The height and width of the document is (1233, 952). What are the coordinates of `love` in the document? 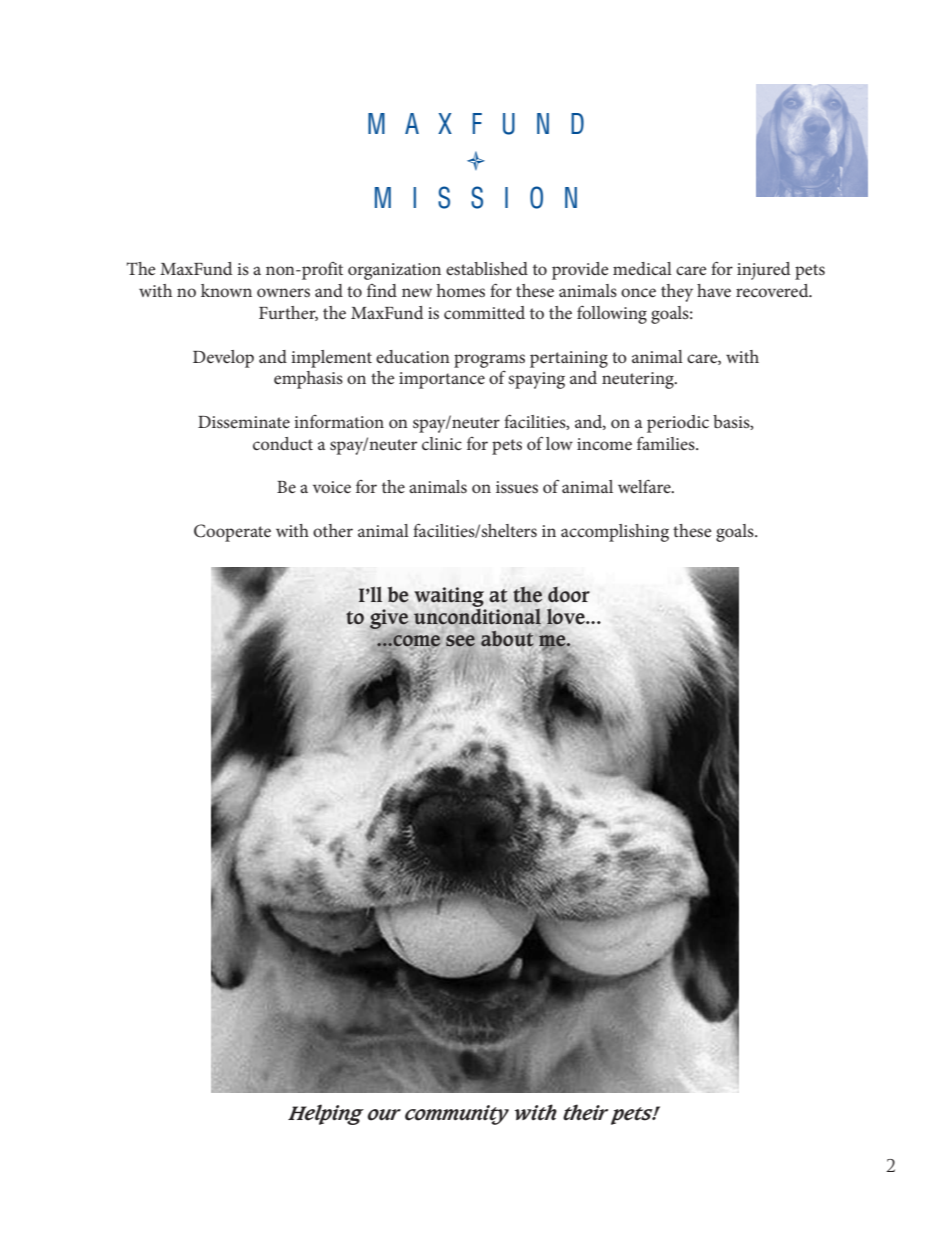 It's located at (566, 617).
